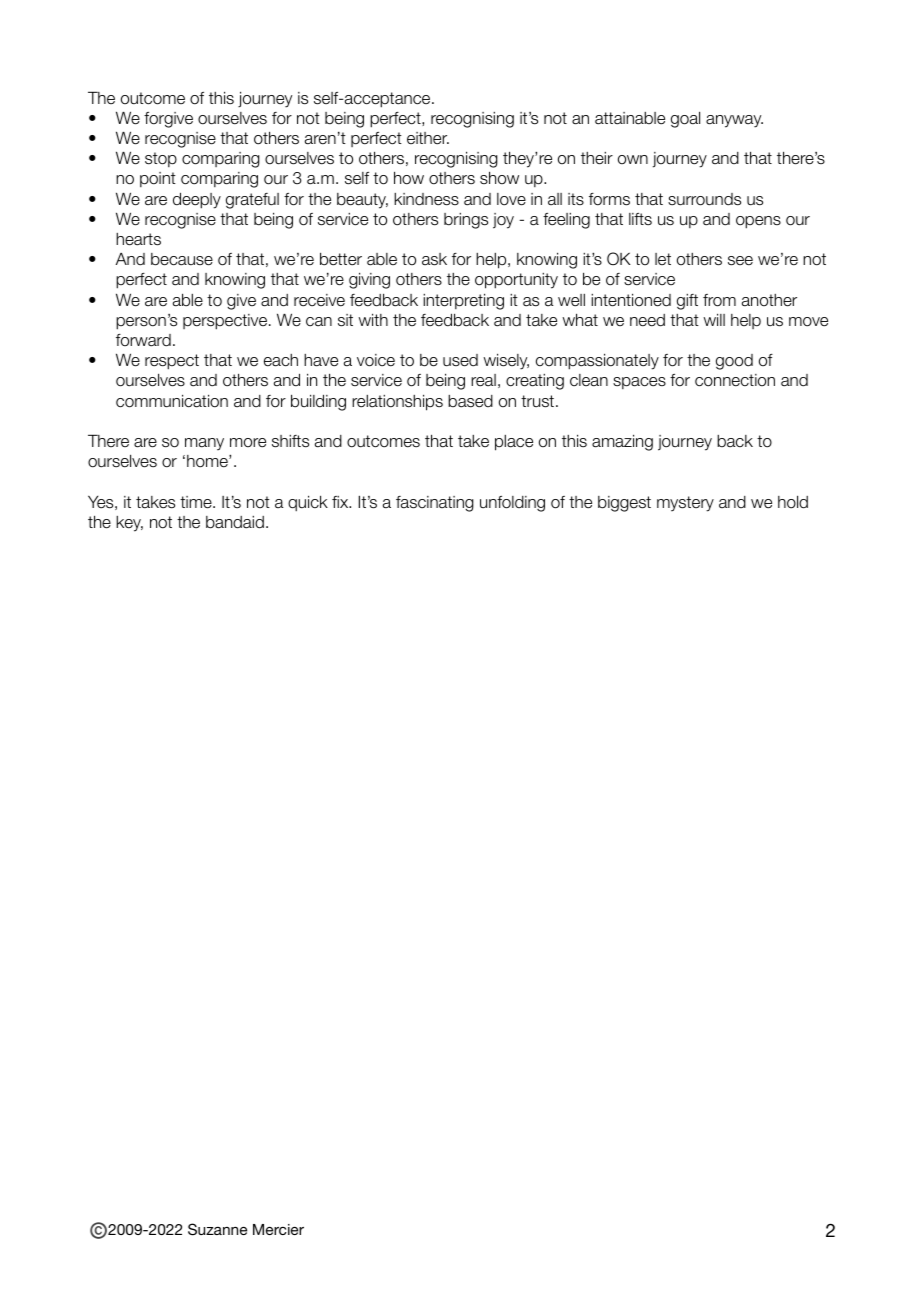 The height and width of the page is (1308, 924). Describe the element at coordinates (235, 522) in the page. I see `bandaid` at that location.
